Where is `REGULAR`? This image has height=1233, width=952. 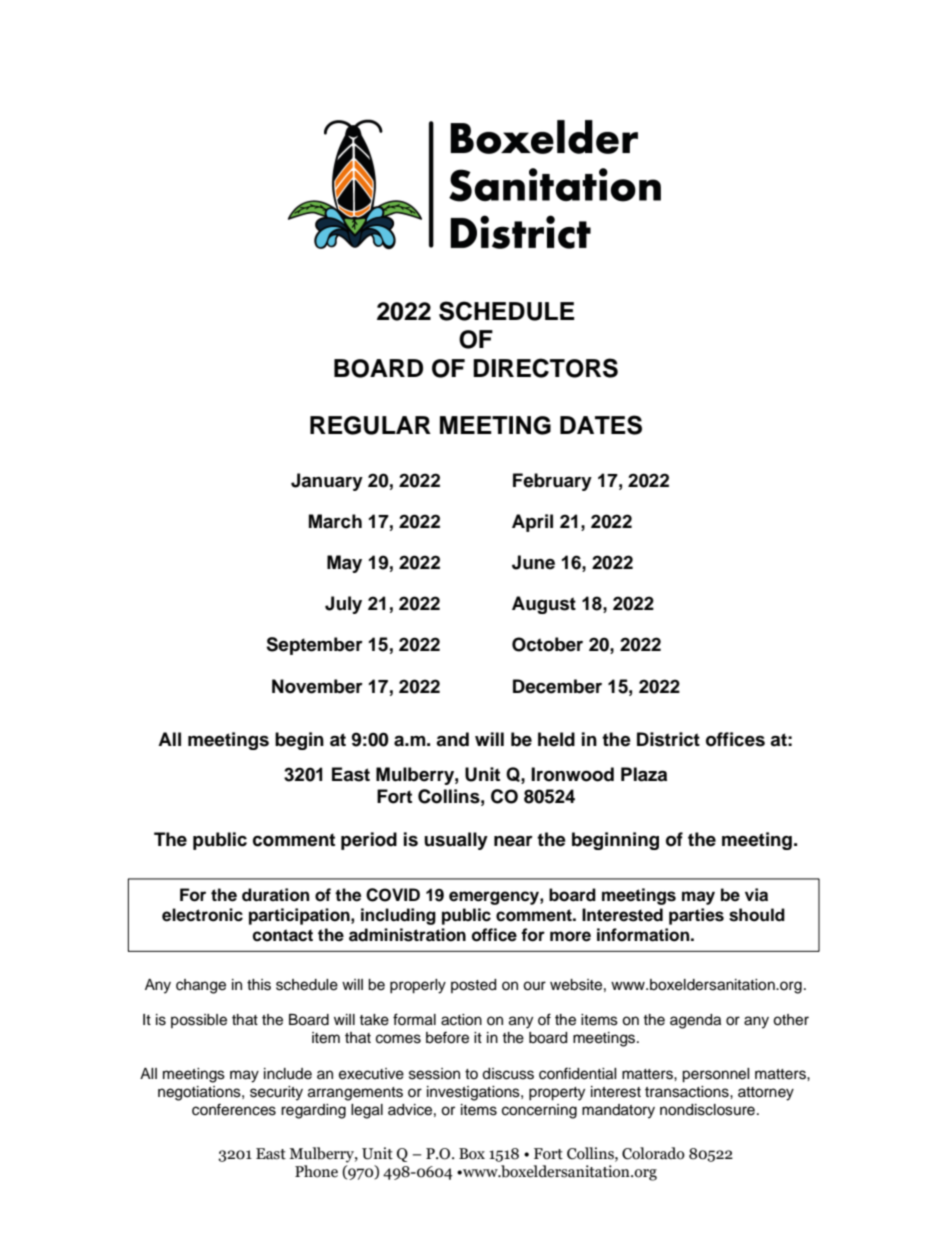
REGULAR is located at coordinates (370, 425).
